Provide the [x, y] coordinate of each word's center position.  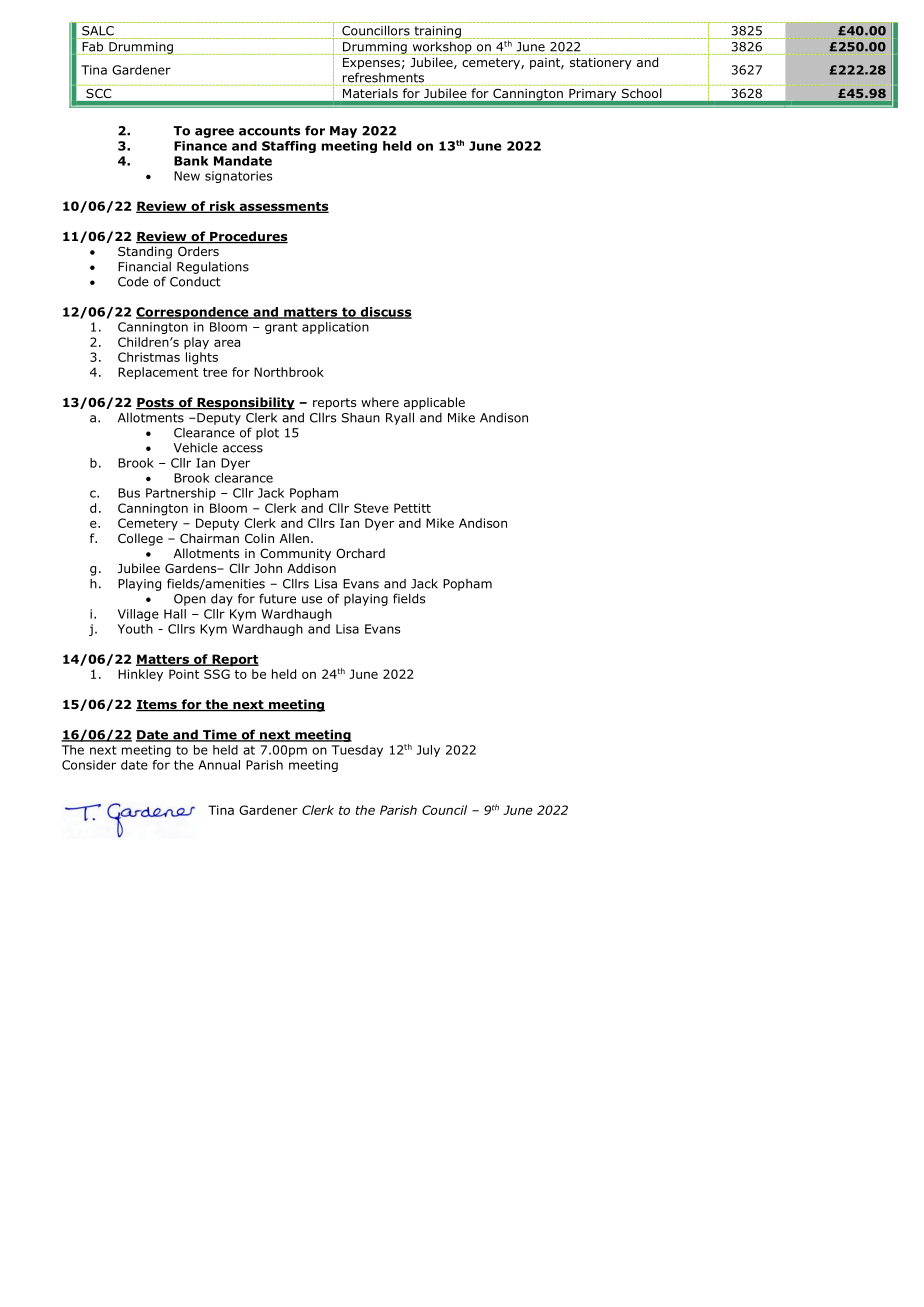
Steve [371, 508]
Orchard [360, 553]
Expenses [371, 64]
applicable [434, 403]
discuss [385, 313]
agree [214, 133]
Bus [129, 493]
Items [157, 705]
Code [133, 282]
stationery [601, 64]
